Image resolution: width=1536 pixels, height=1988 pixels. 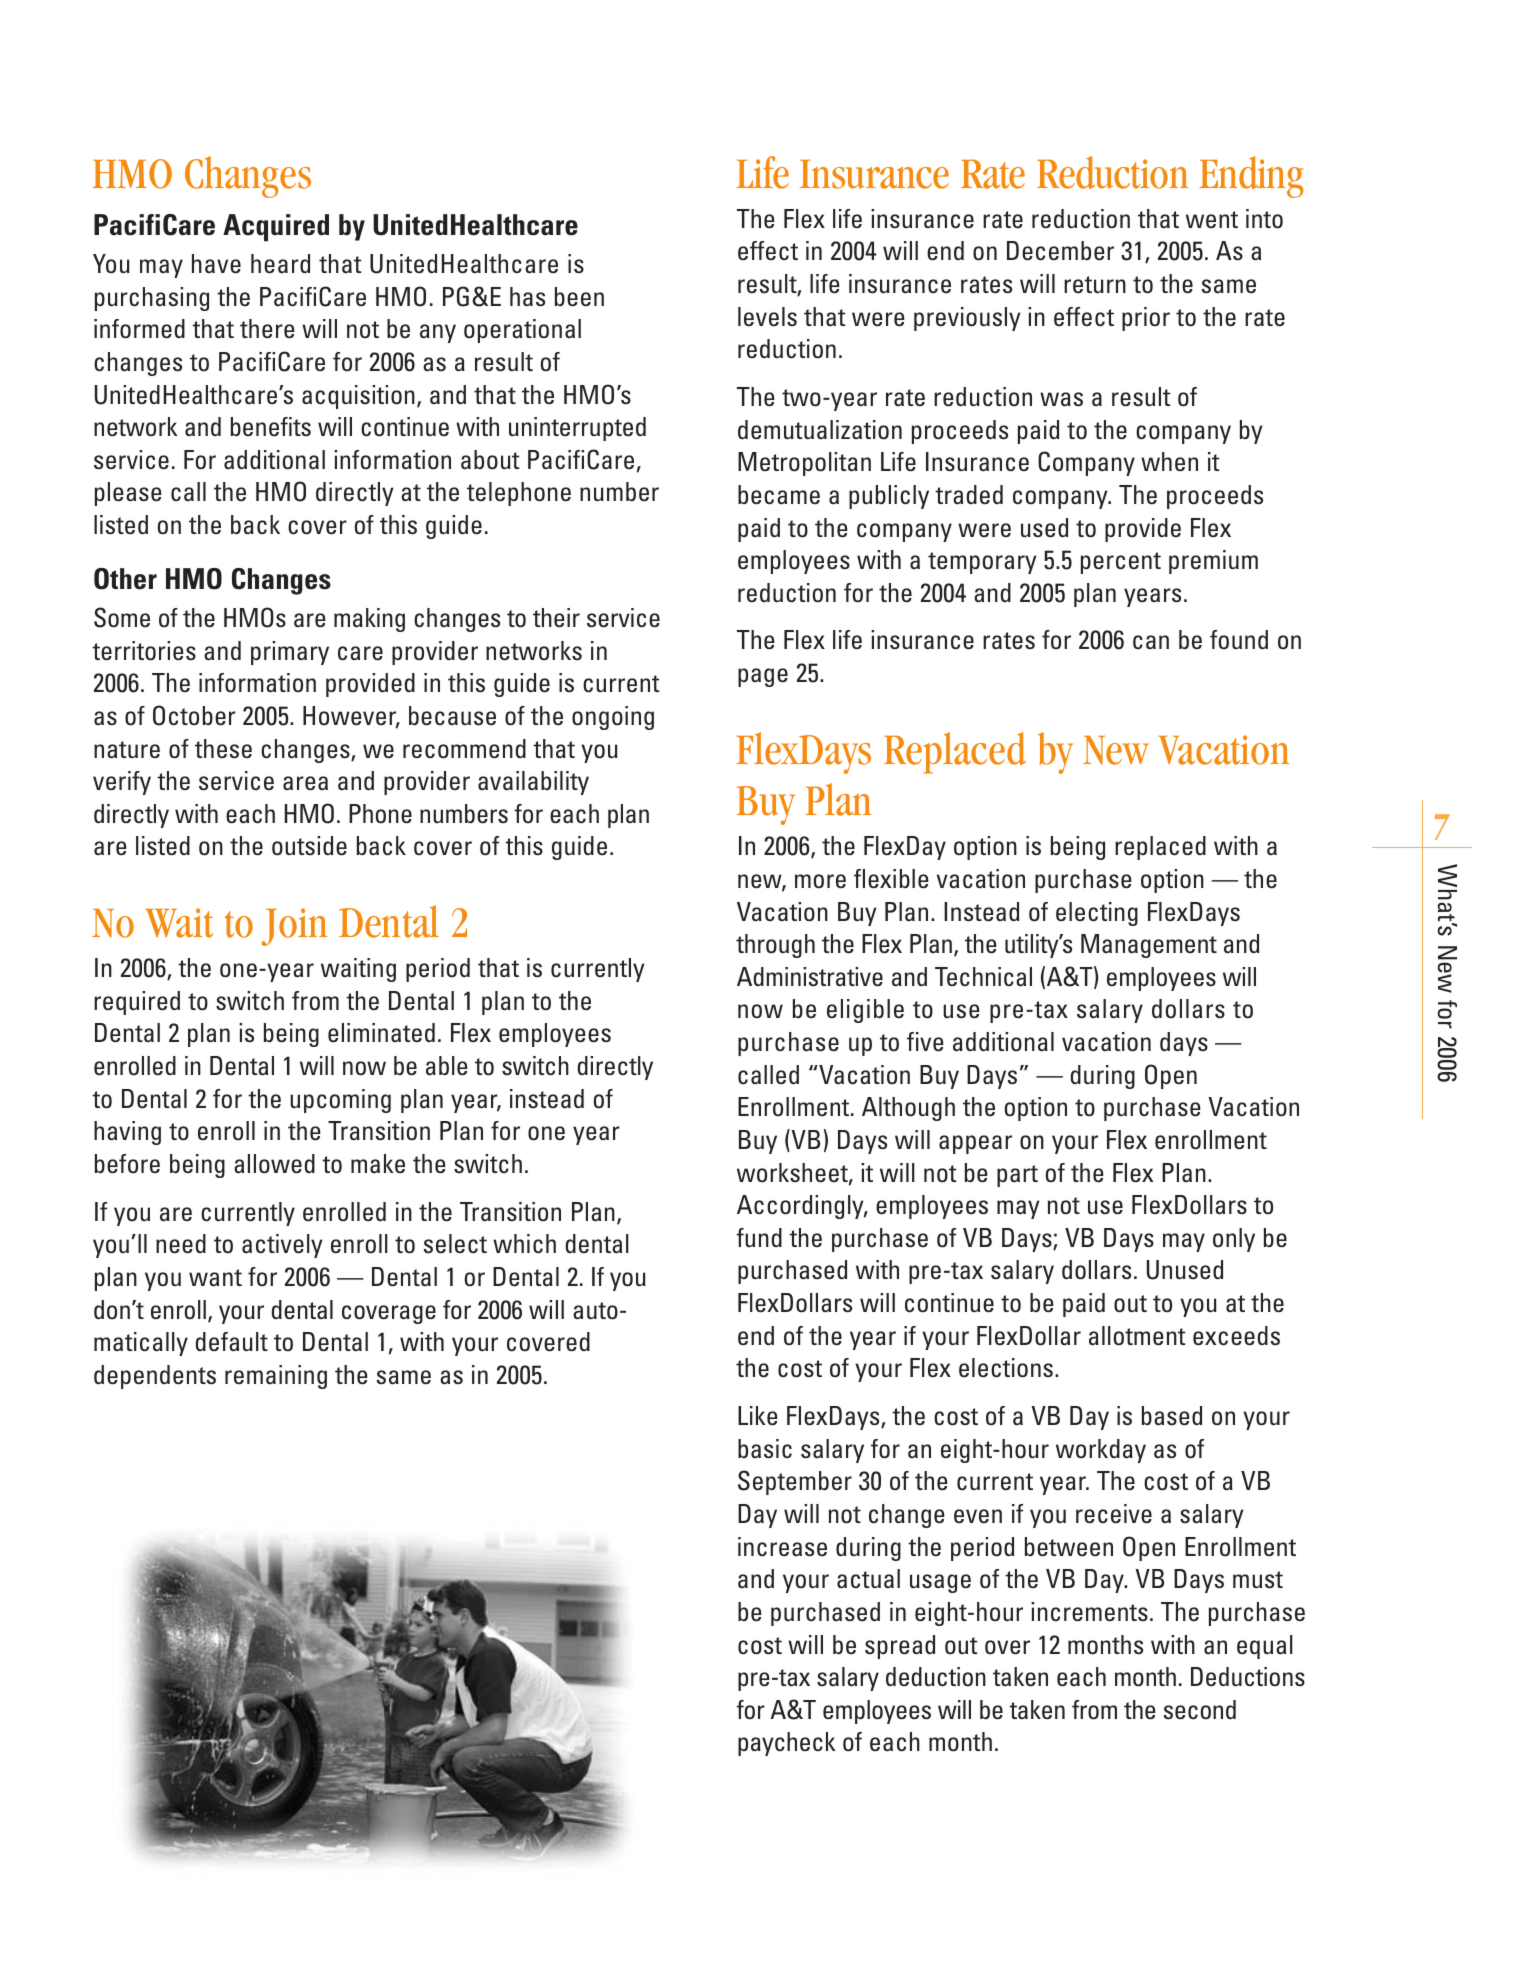 What do you see at coordinates (276, 1377) in the document?
I see `remaining` at bounding box center [276, 1377].
